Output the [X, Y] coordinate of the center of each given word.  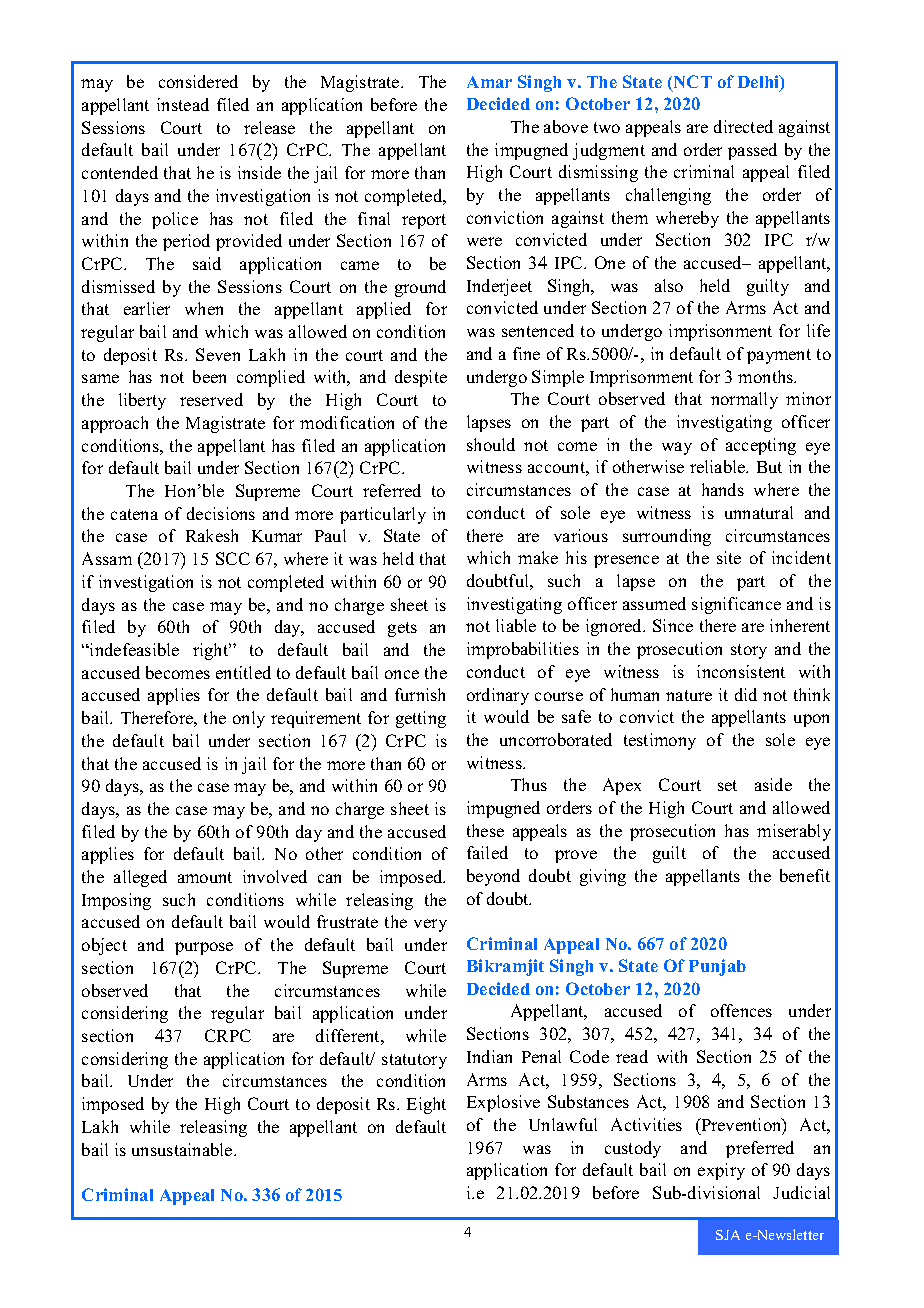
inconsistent [741, 671]
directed [743, 126]
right [212, 651]
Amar [489, 82]
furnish [420, 694]
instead [183, 104]
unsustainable [183, 1149]
